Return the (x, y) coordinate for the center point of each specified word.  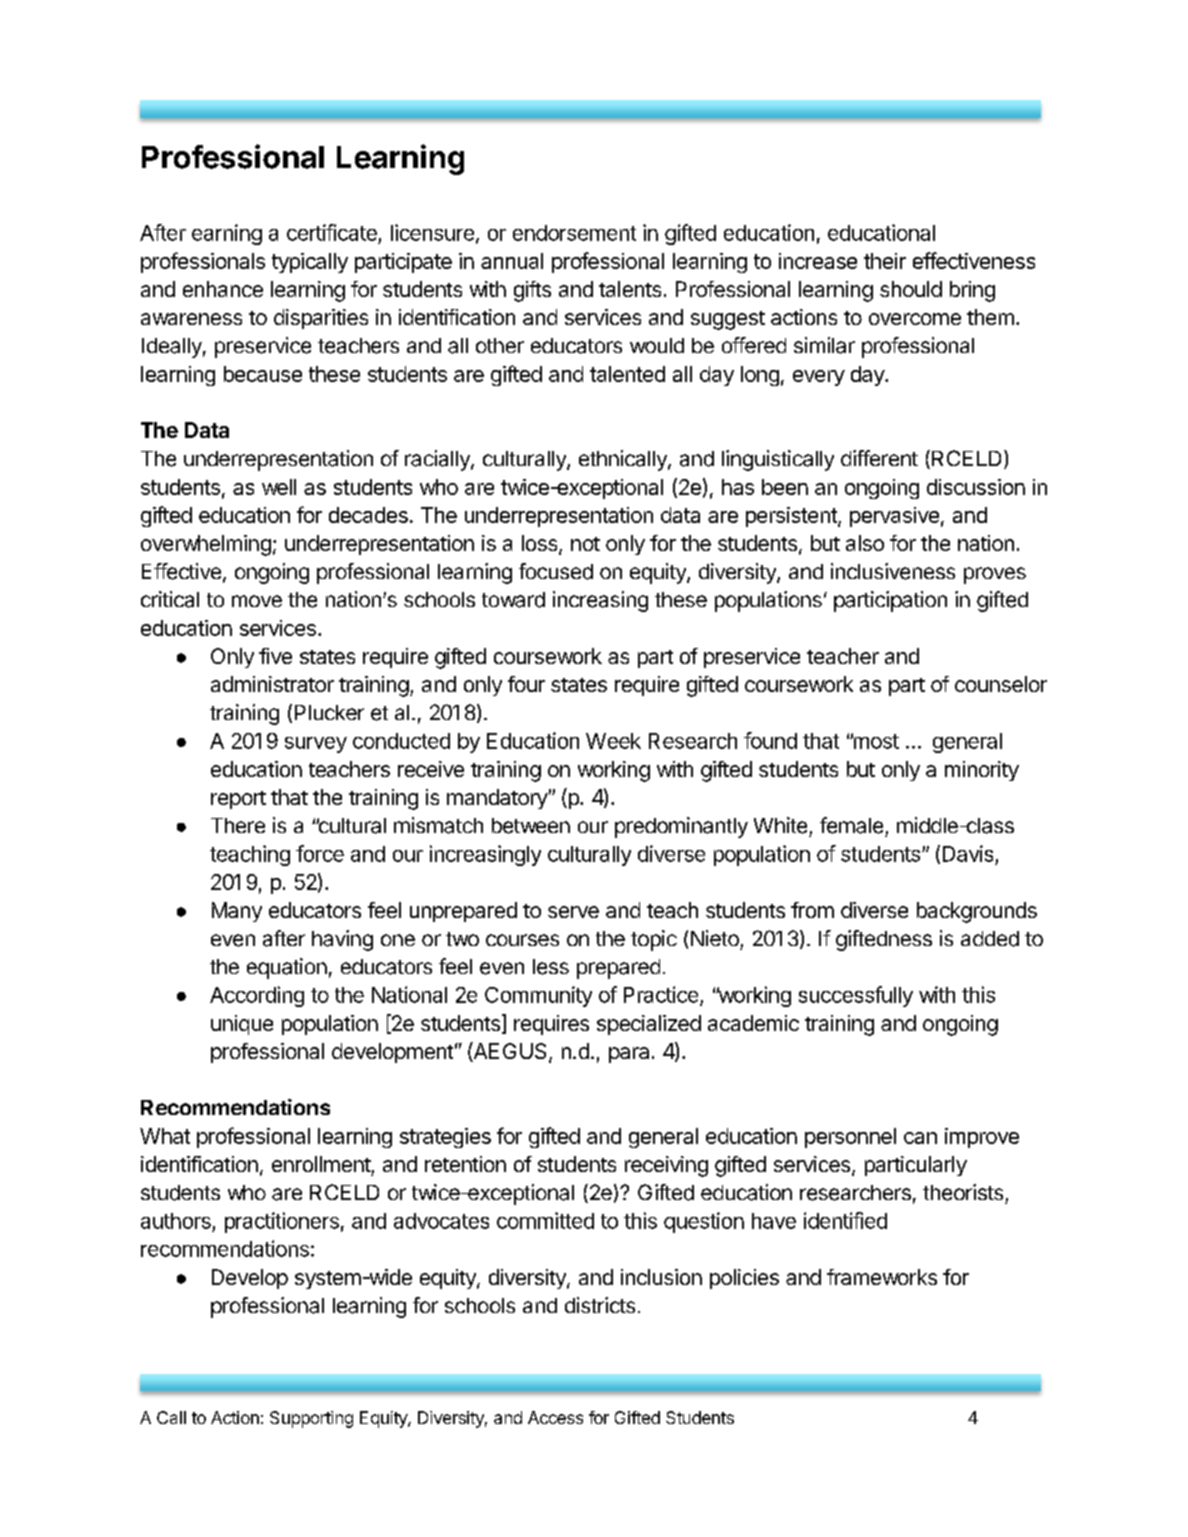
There (238, 825)
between (531, 826)
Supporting (311, 1419)
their (885, 261)
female (851, 825)
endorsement (574, 233)
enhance (223, 289)
